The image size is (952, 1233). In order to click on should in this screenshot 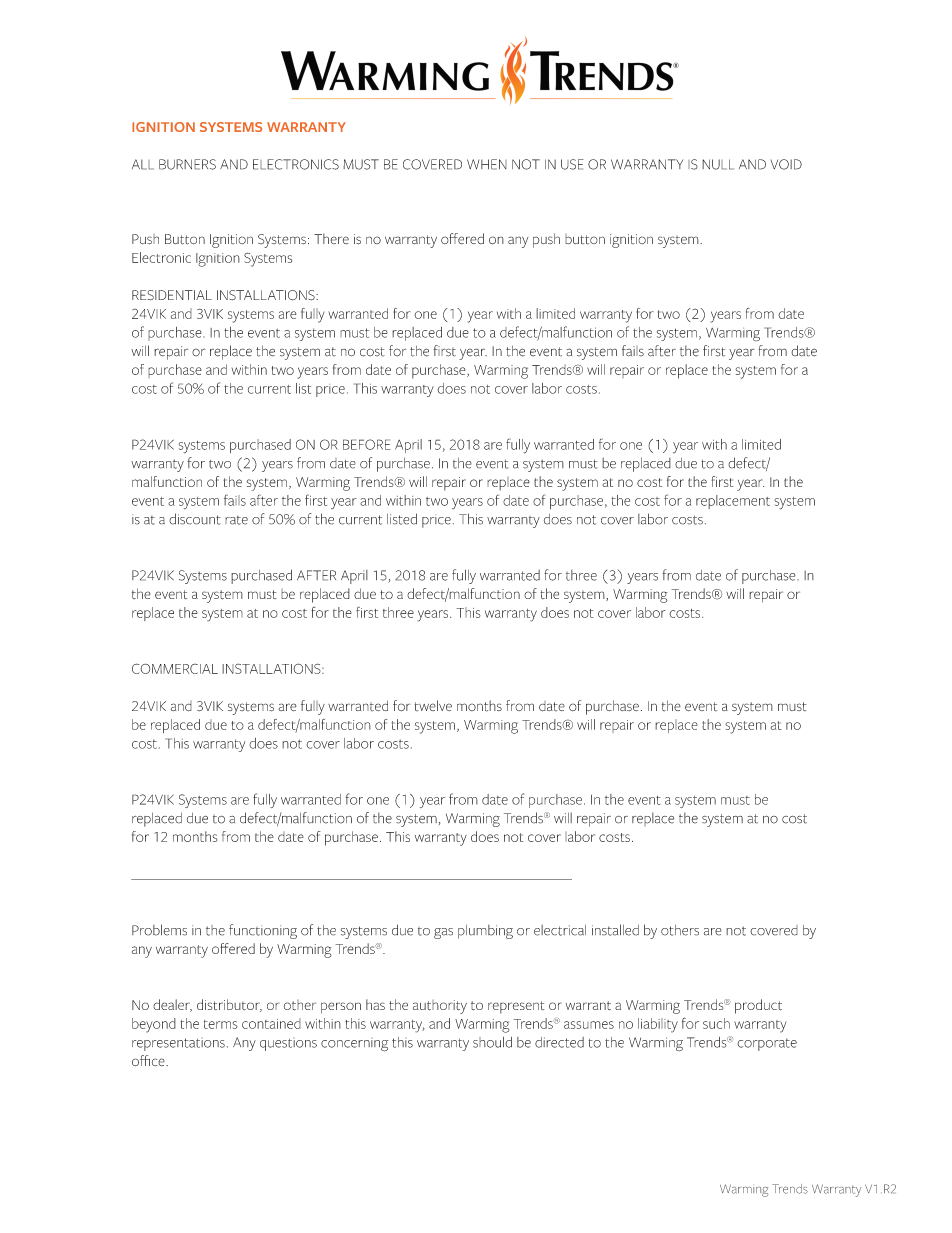, I will do `click(492, 1042)`.
